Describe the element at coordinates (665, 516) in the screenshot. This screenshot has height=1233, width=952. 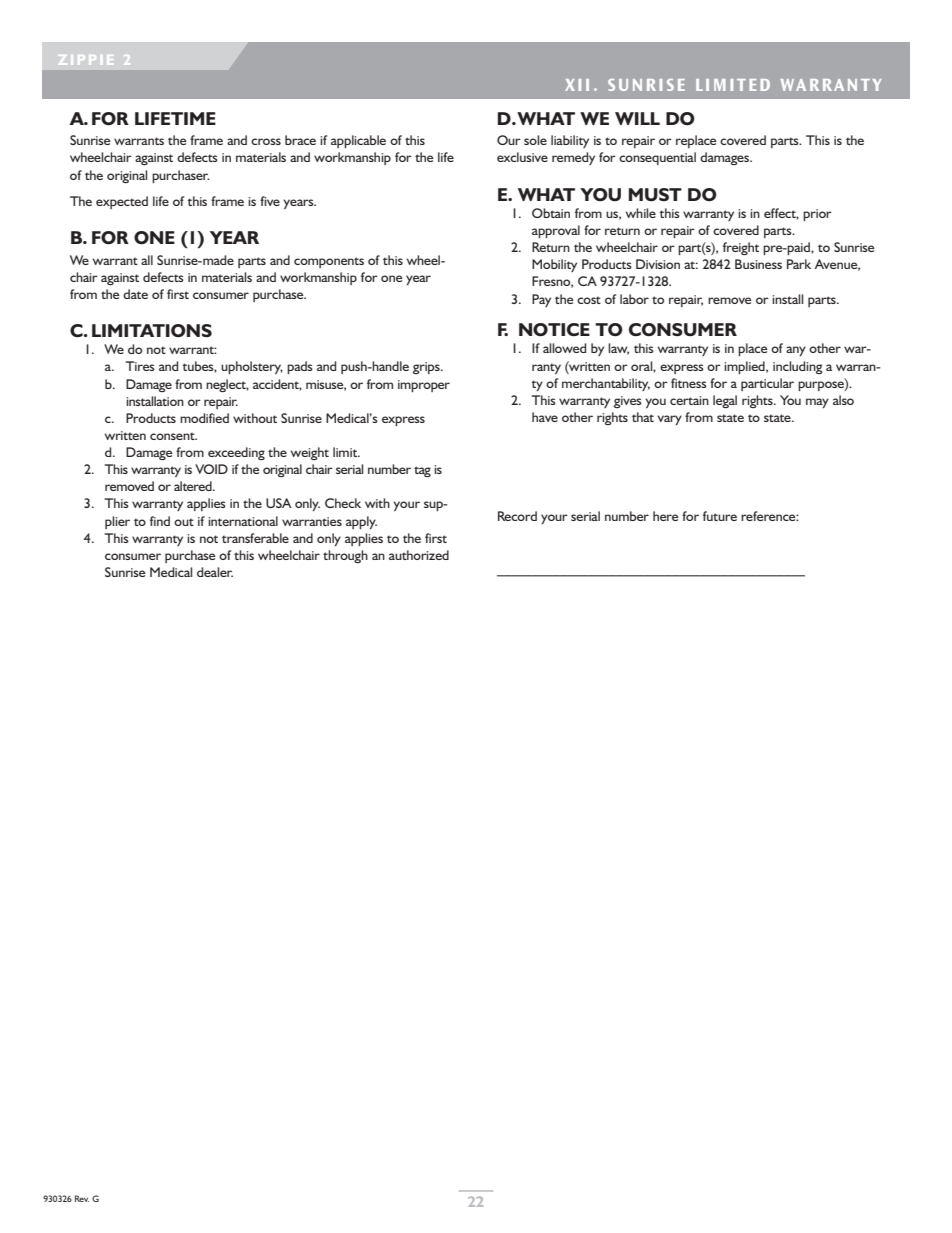
I see `here` at that location.
